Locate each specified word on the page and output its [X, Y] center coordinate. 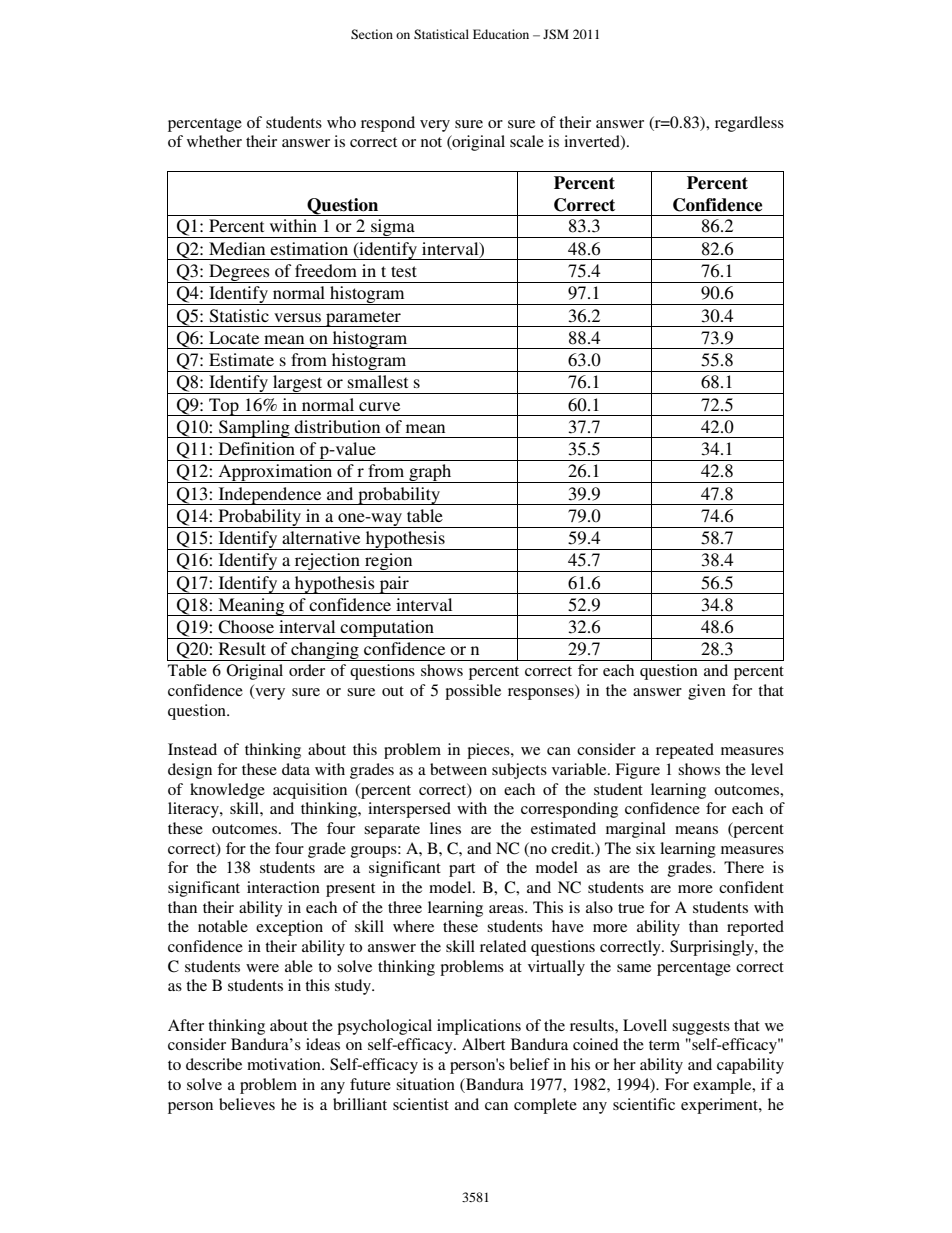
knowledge [227, 791]
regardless [749, 124]
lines [445, 828]
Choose [246, 627]
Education [501, 34]
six [646, 848]
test [404, 271]
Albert [483, 1044]
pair [394, 585]
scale [527, 141]
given [707, 692]
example [723, 1086]
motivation [285, 1064]
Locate [234, 337]
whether [214, 141]
